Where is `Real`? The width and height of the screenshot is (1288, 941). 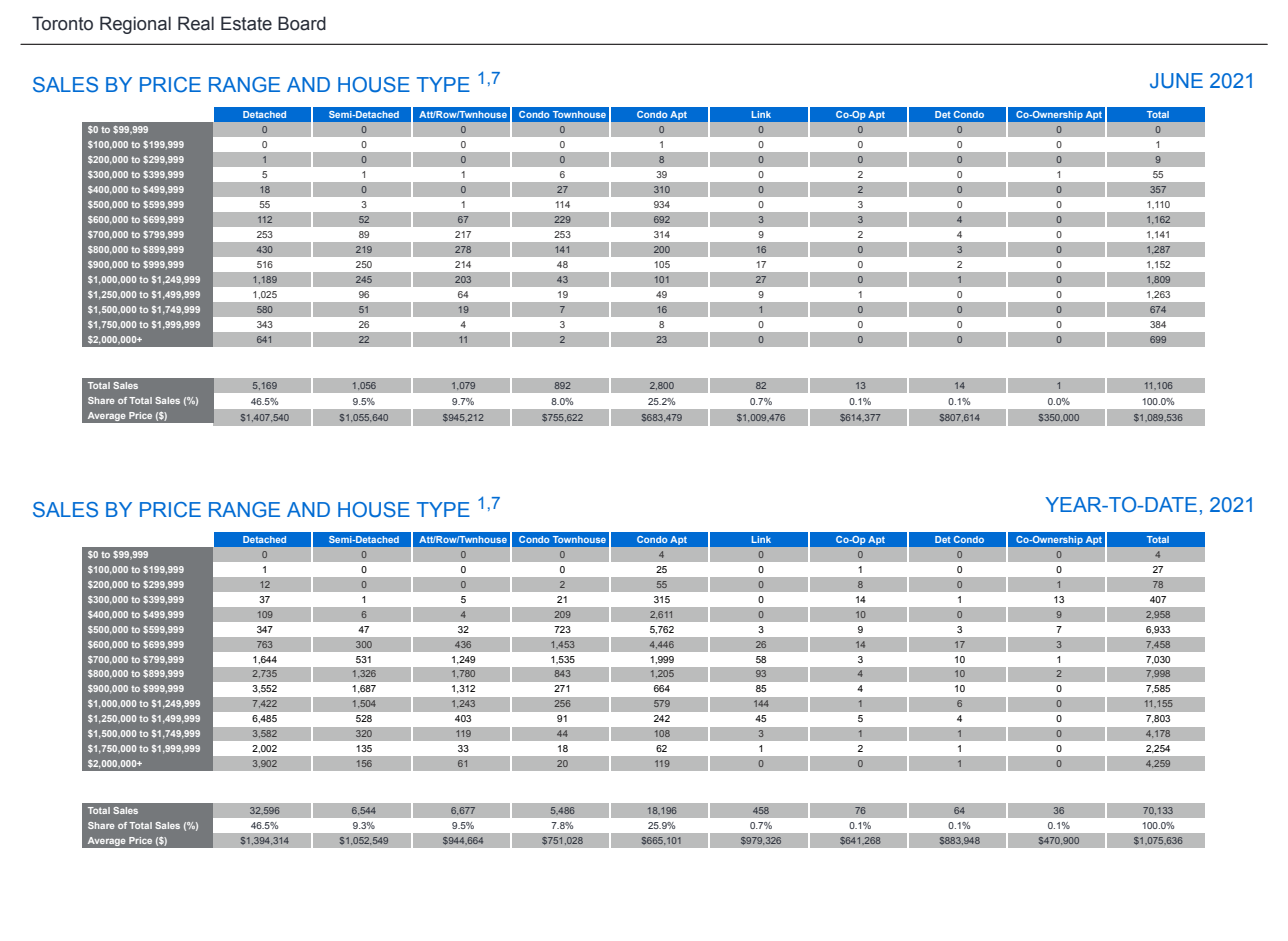 Real is located at coordinates (196, 23).
